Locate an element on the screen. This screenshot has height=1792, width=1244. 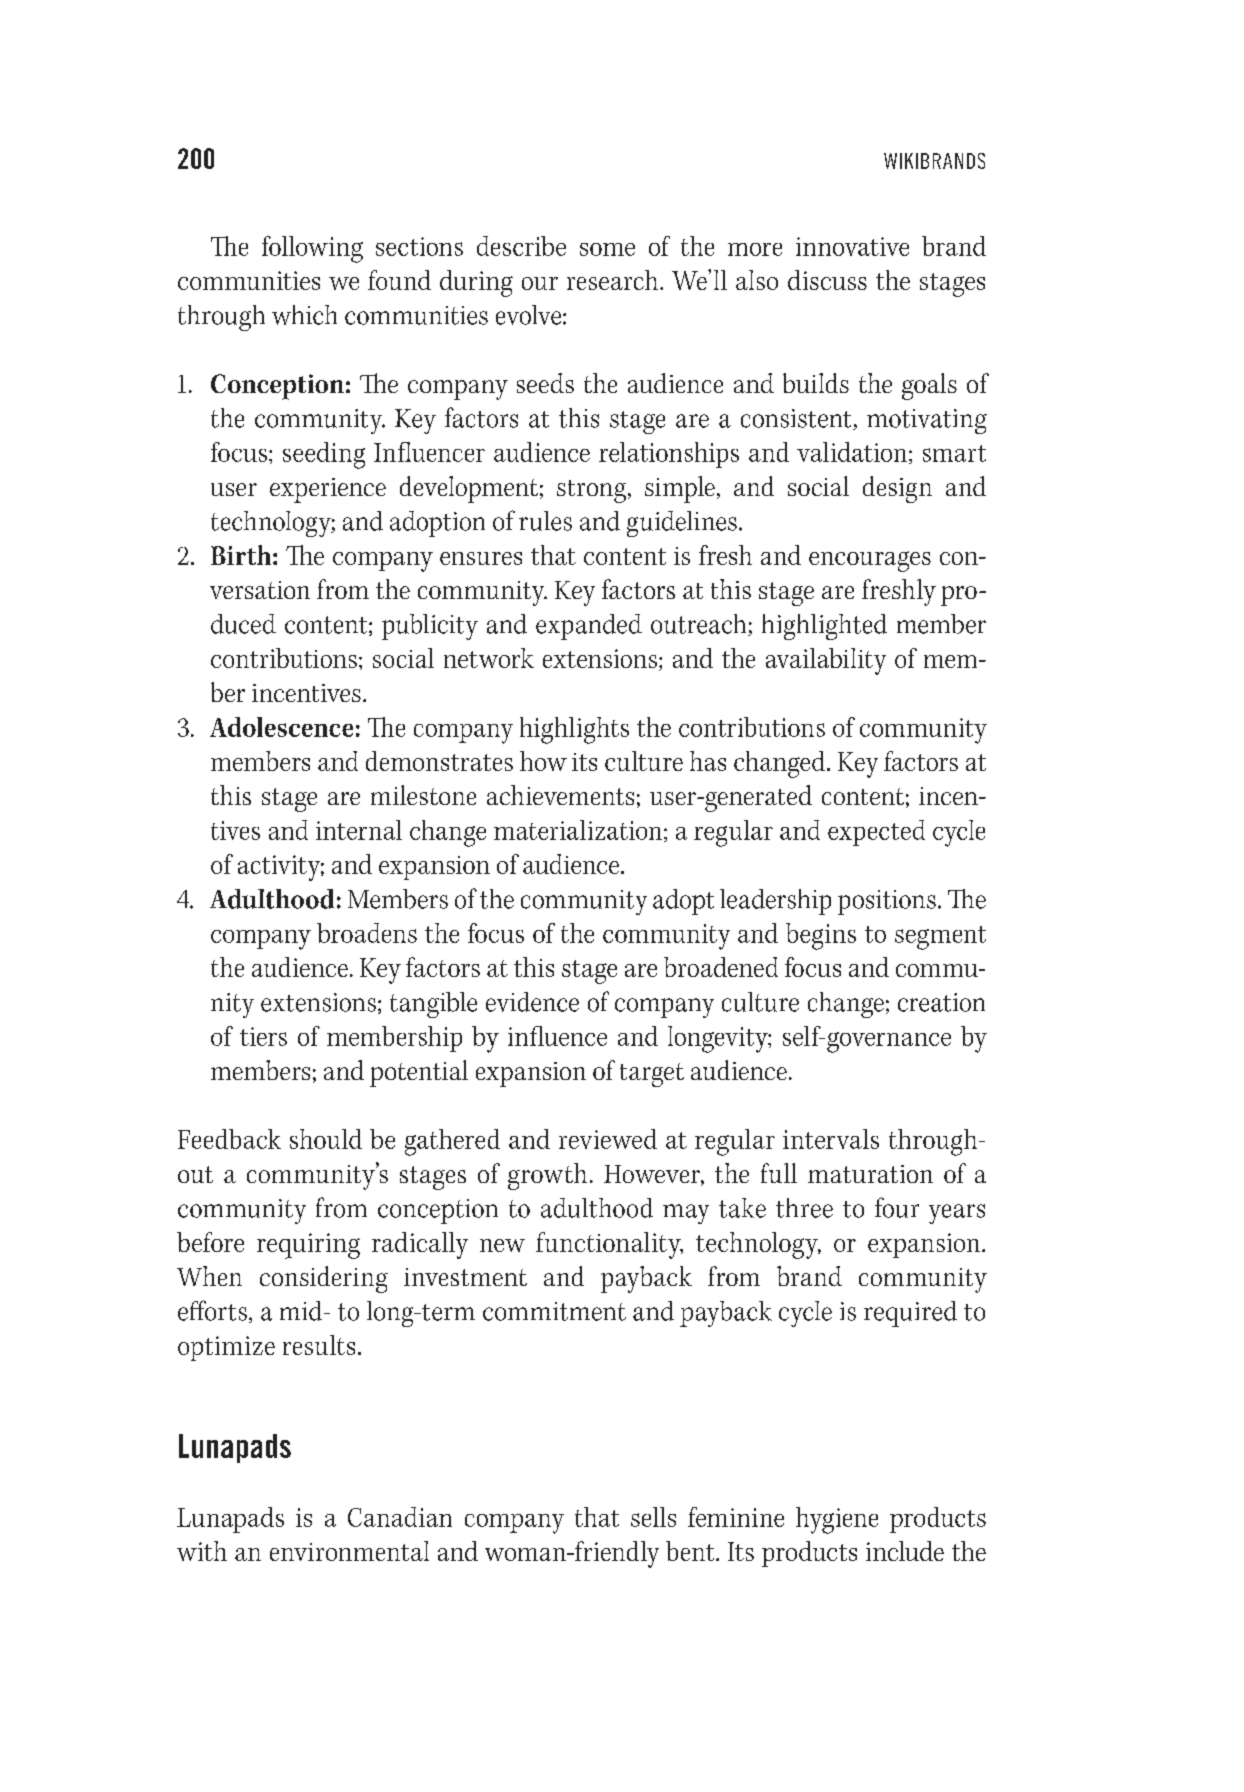
tiers is located at coordinates (263, 1036).
